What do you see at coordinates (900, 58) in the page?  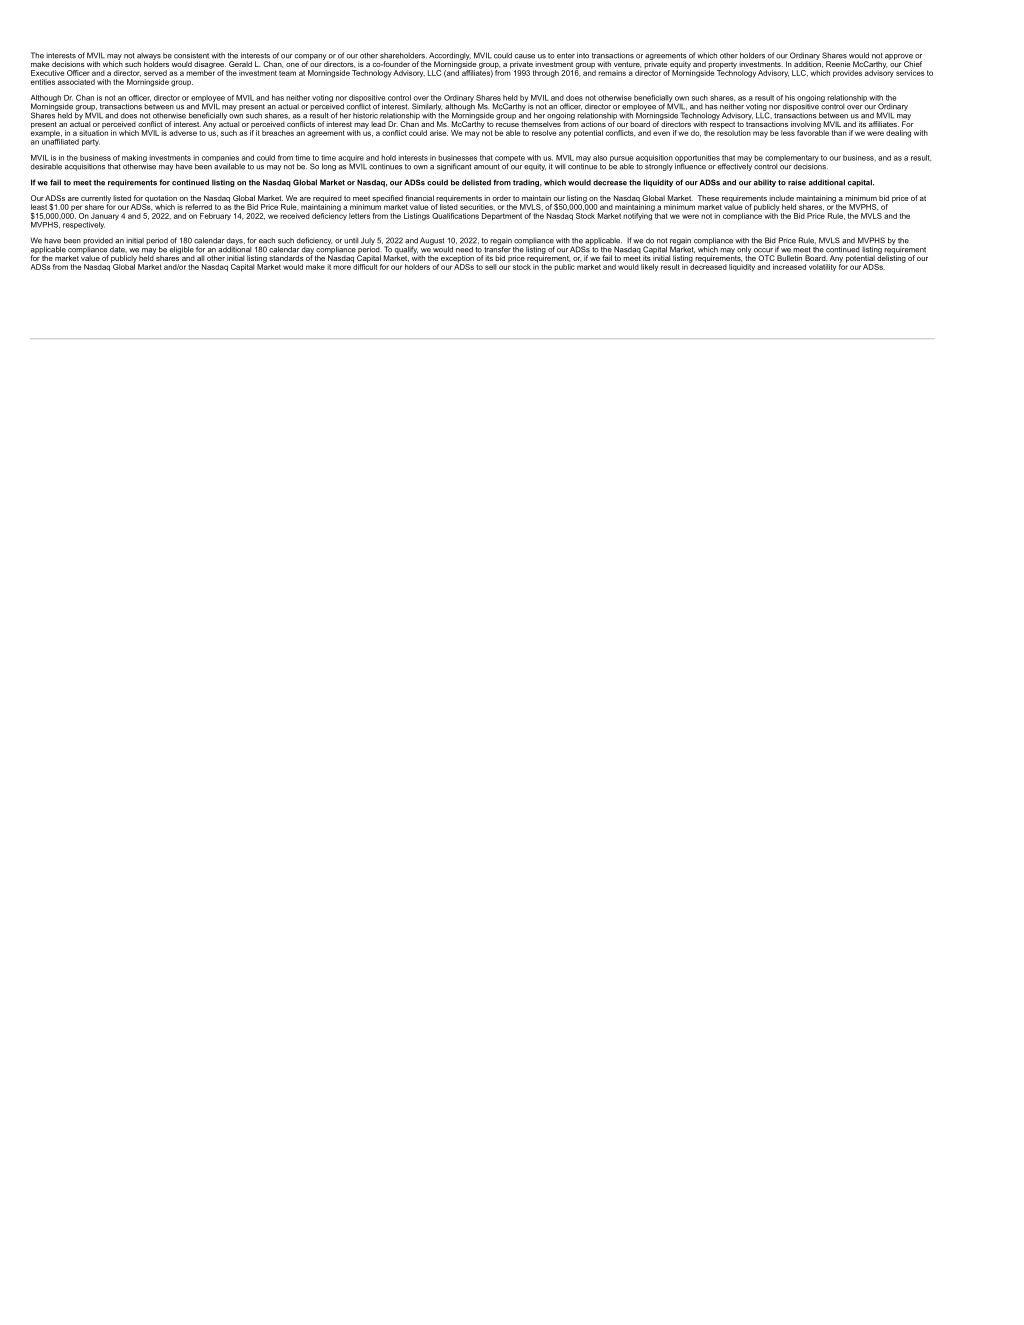 I see `approve` at bounding box center [900, 58].
